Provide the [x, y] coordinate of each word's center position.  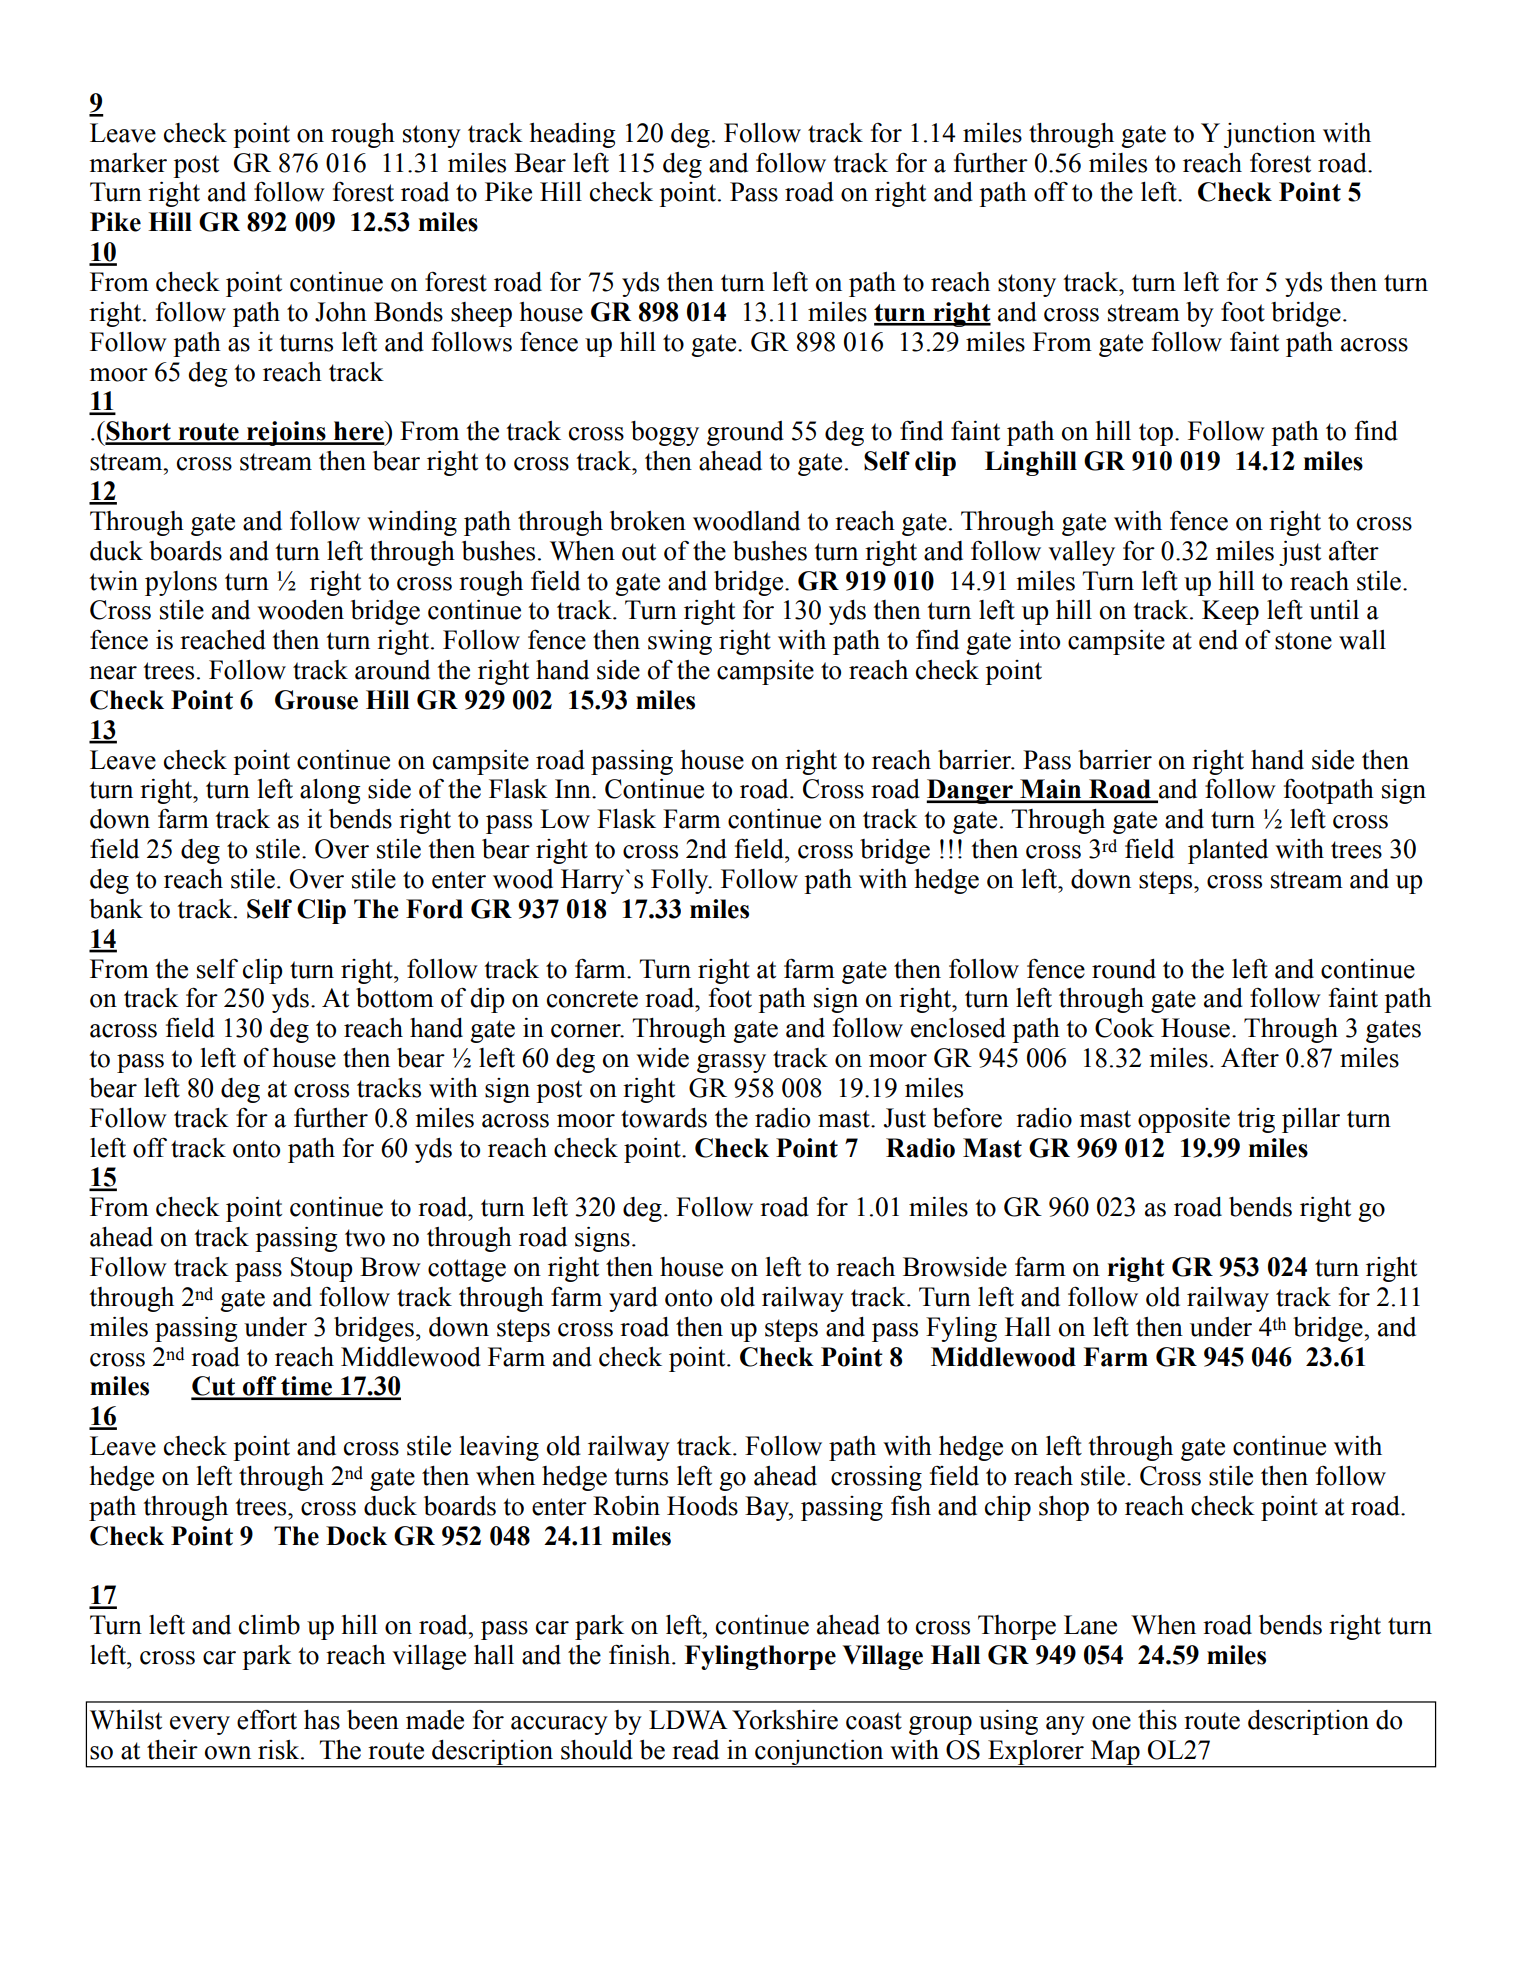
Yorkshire [785, 1719]
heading [572, 135]
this [1157, 1720]
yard [633, 1299]
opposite [1184, 1120]
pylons [181, 583]
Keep [1230, 612]
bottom [395, 998]
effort [267, 1719]
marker [128, 163]
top [1156, 434]
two [365, 1238]
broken [648, 521]
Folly [681, 881]
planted [1228, 851]
